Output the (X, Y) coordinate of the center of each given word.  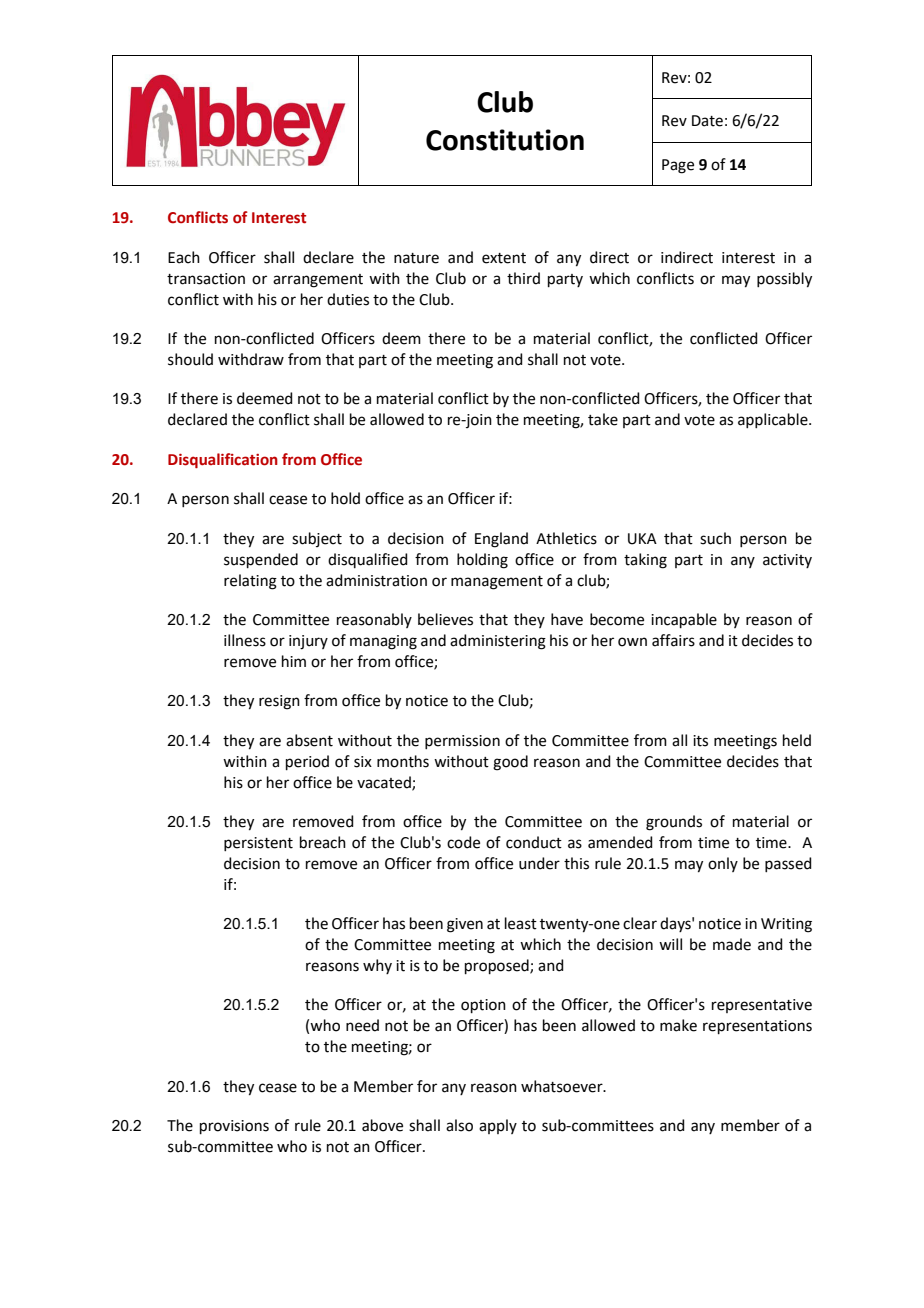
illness (245, 640)
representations (757, 1027)
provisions (234, 1127)
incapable (684, 620)
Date (707, 121)
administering (498, 642)
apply (498, 1126)
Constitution (505, 140)
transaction (206, 279)
